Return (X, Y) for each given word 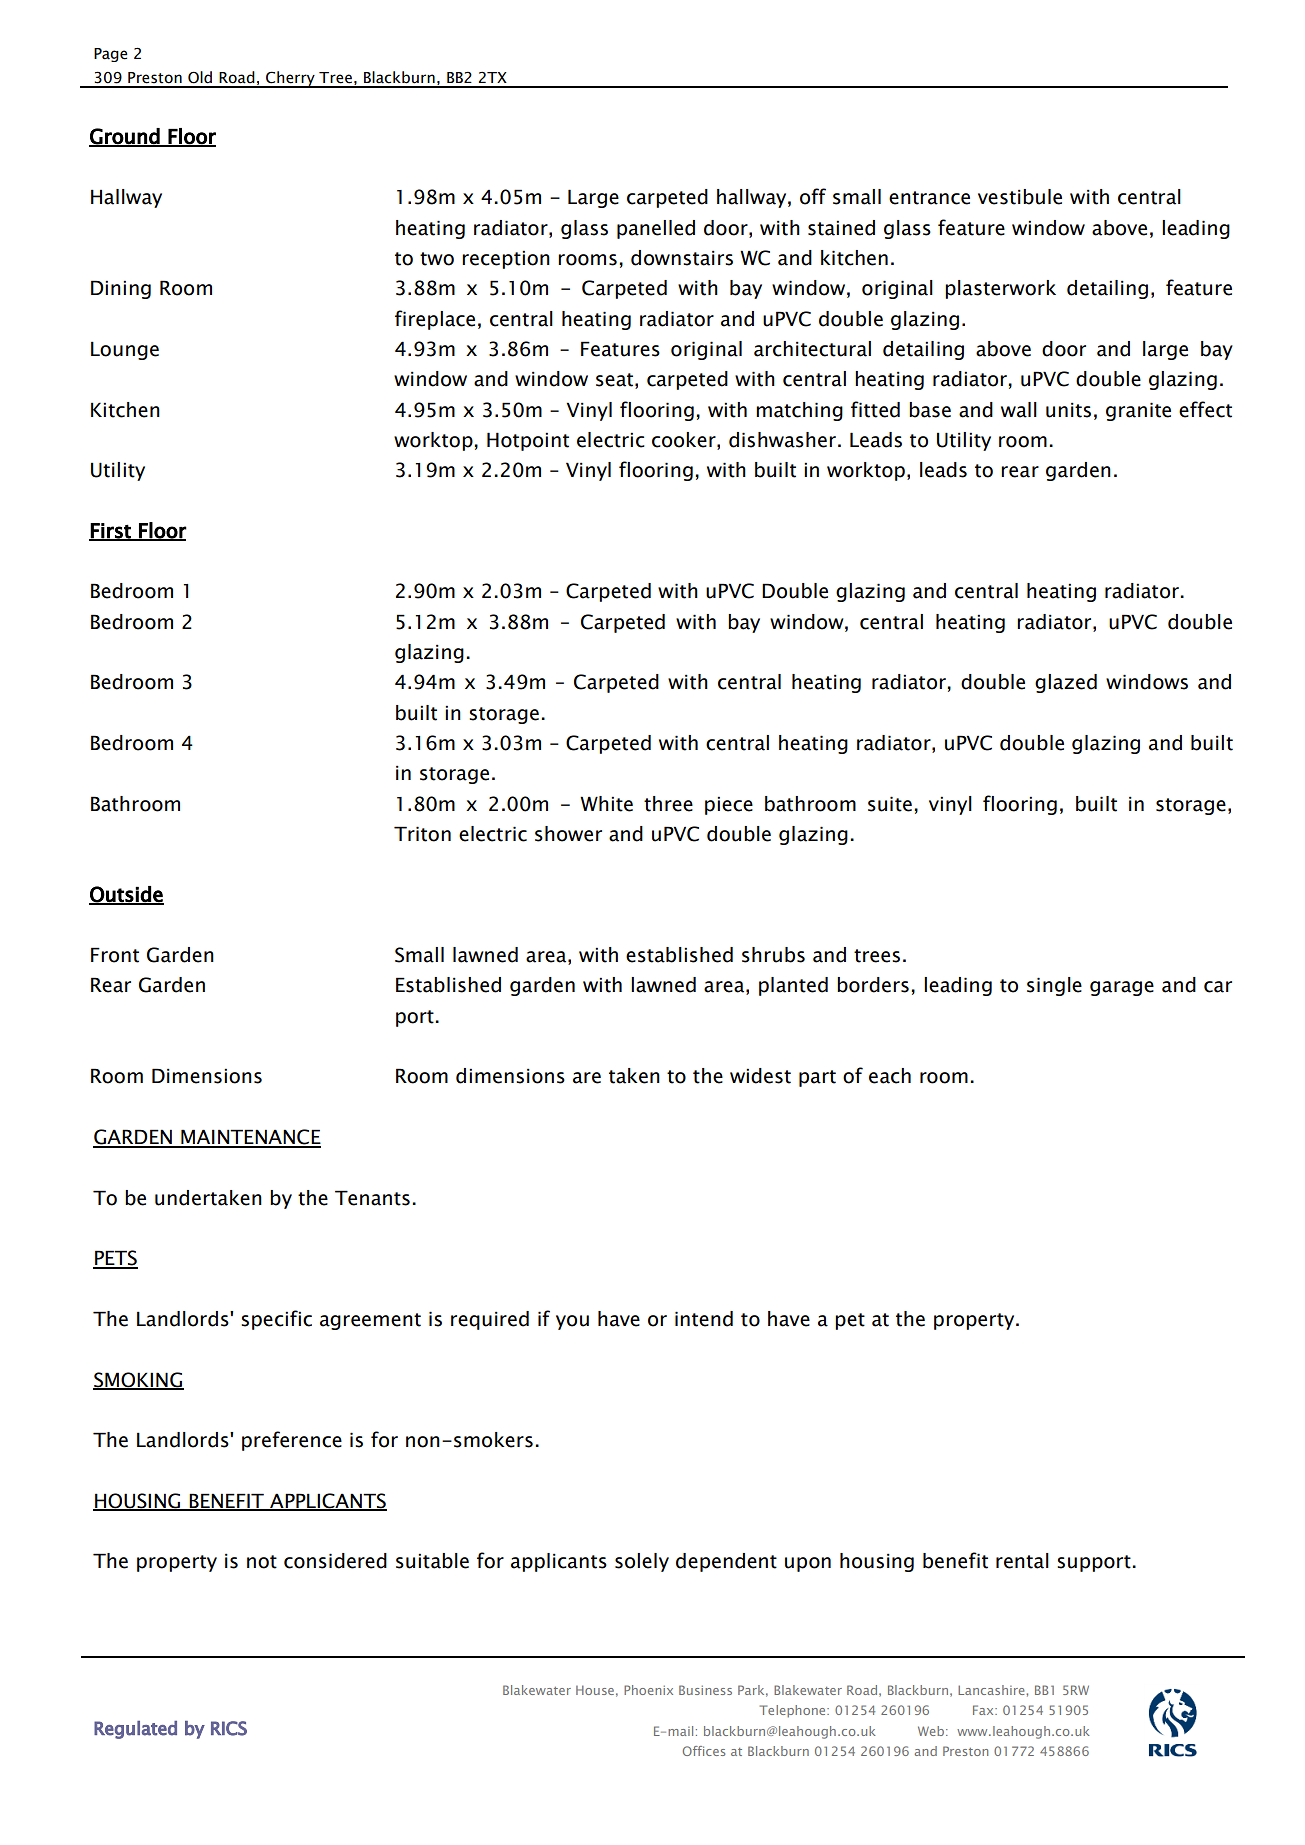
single (1054, 986)
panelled (656, 229)
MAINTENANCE (250, 1138)
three (668, 804)
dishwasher (782, 440)
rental (1022, 1561)
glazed (1066, 683)
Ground (125, 137)
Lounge (125, 350)
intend (704, 1319)
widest (760, 1076)
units (1068, 410)
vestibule (1020, 197)
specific (276, 1320)
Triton (422, 834)
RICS (229, 1728)
